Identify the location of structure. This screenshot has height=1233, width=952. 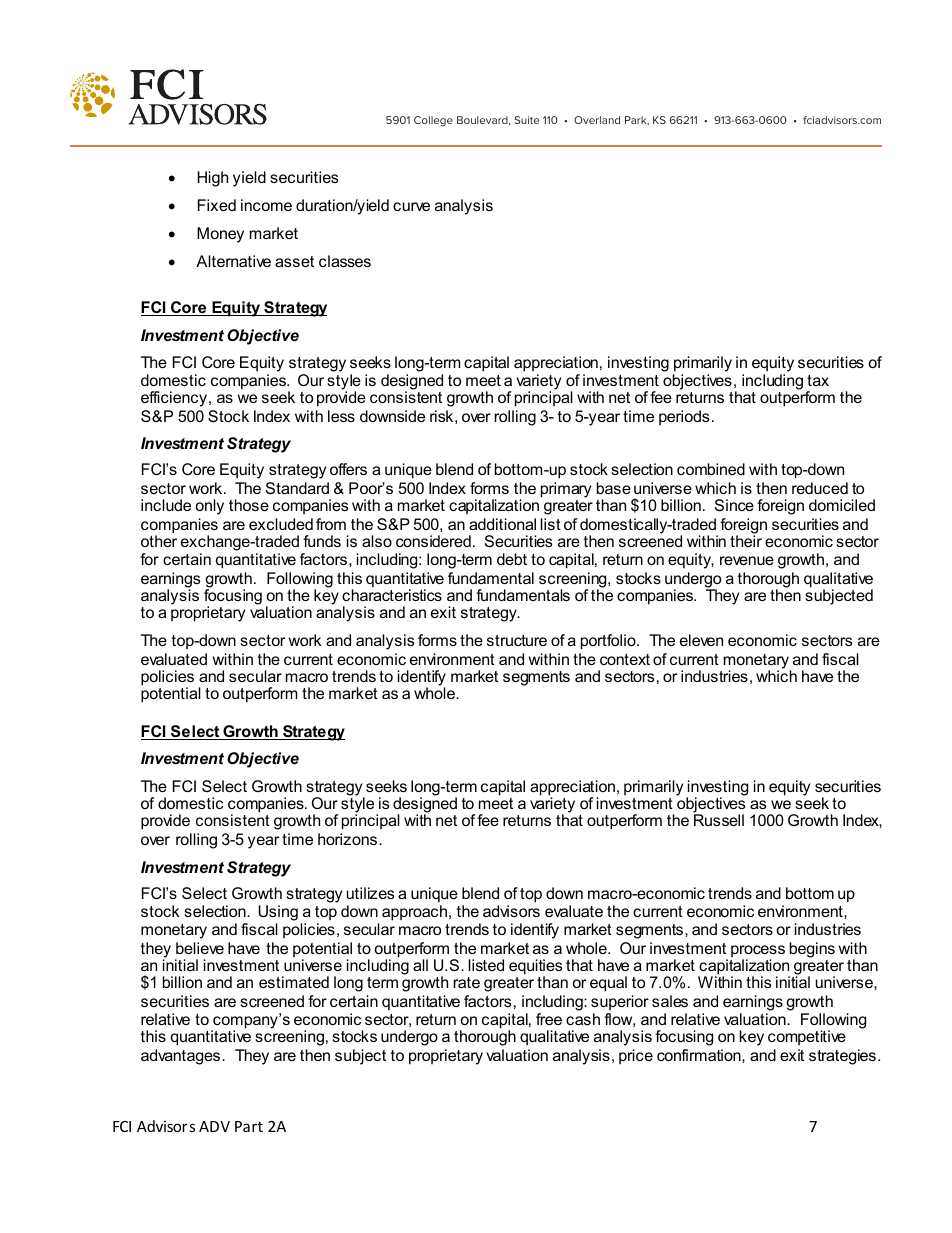
(517, 640).
